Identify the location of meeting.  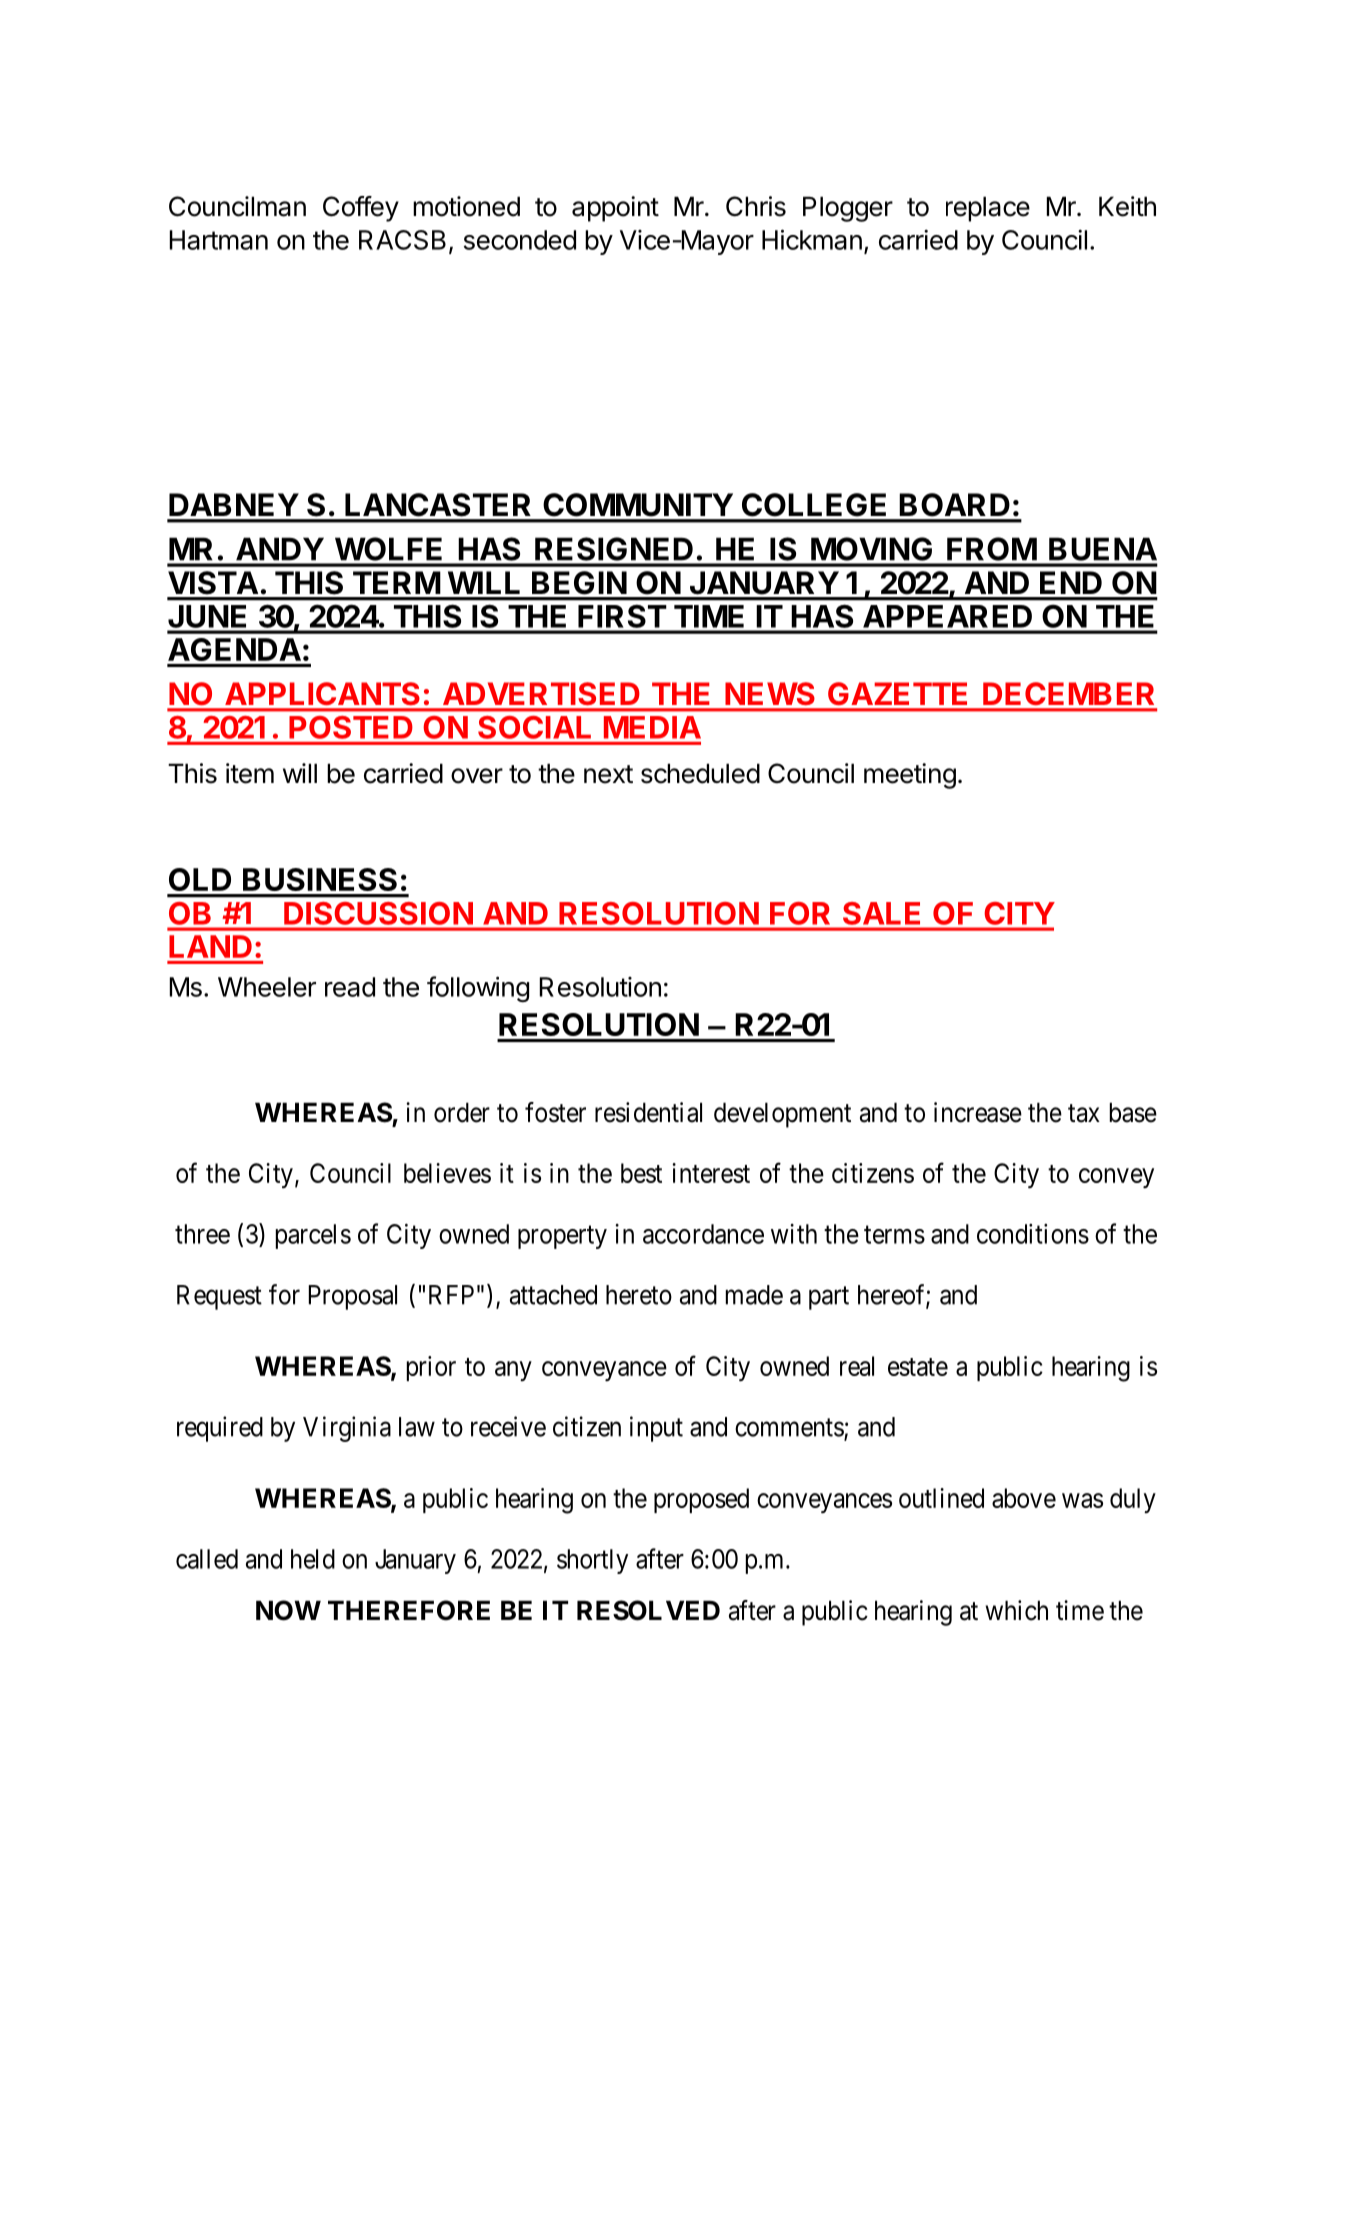
(910, 776).
